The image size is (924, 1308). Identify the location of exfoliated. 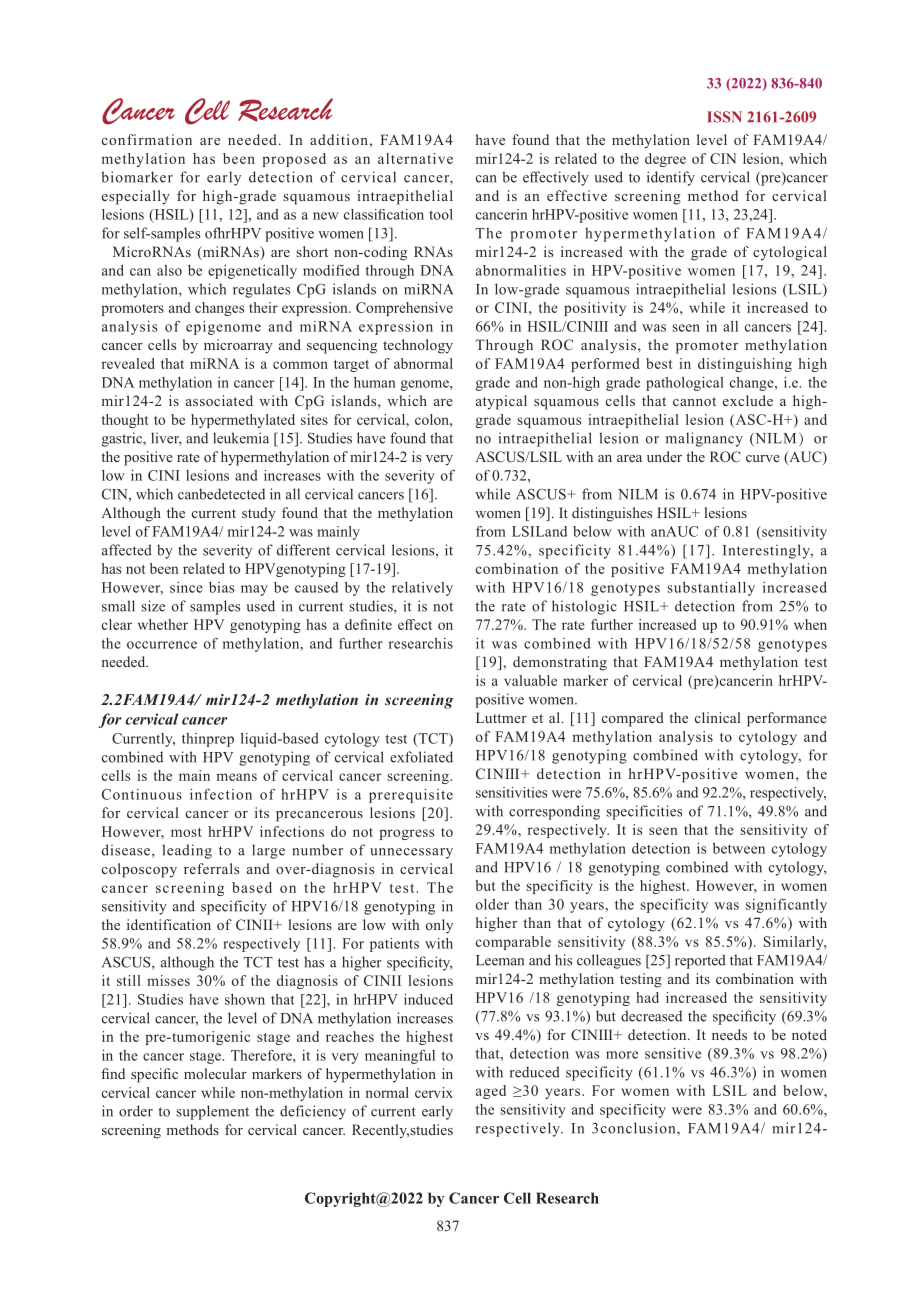
(421, 757).
